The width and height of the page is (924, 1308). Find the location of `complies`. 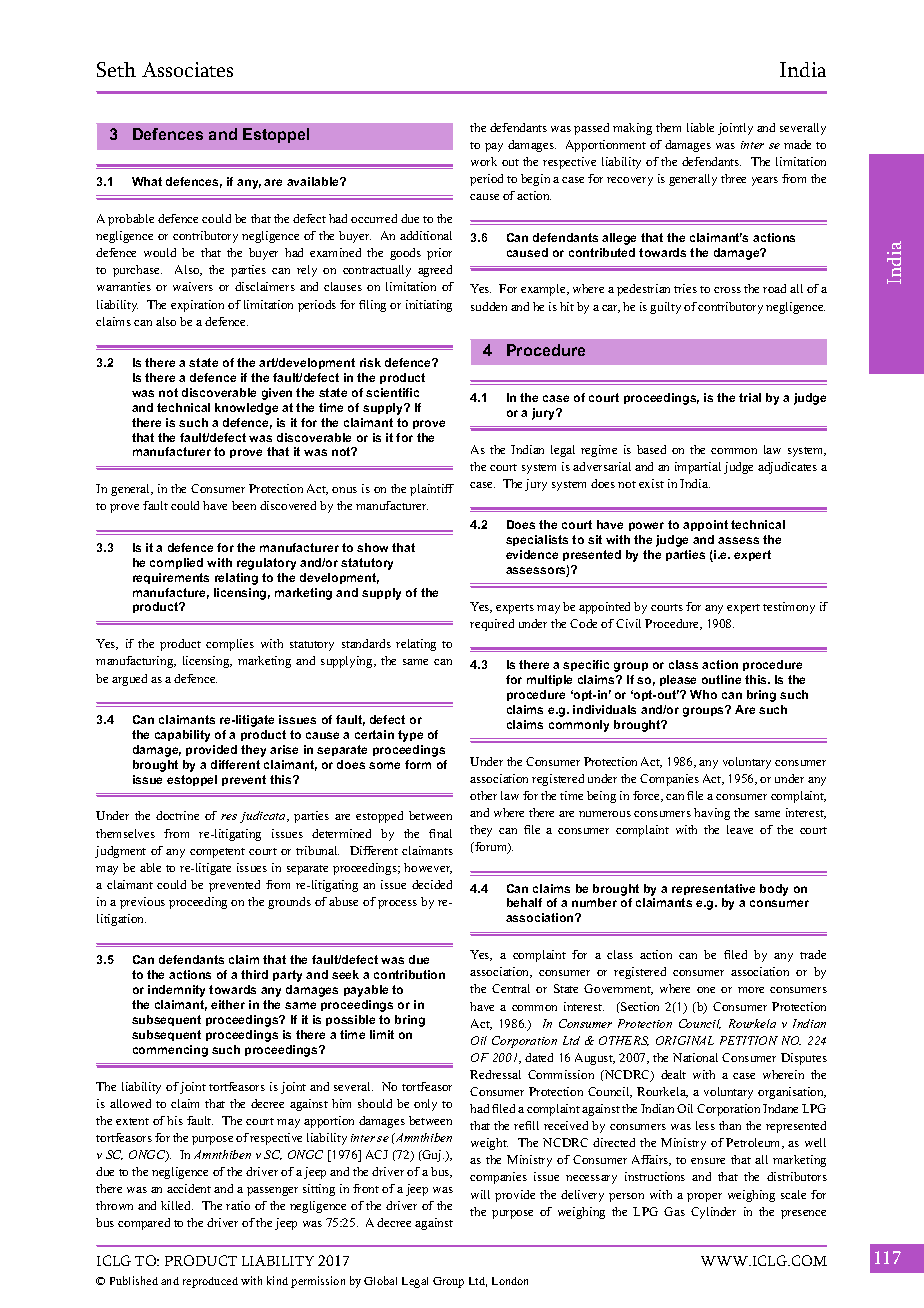

complies is located at coordinates (230, 645).
